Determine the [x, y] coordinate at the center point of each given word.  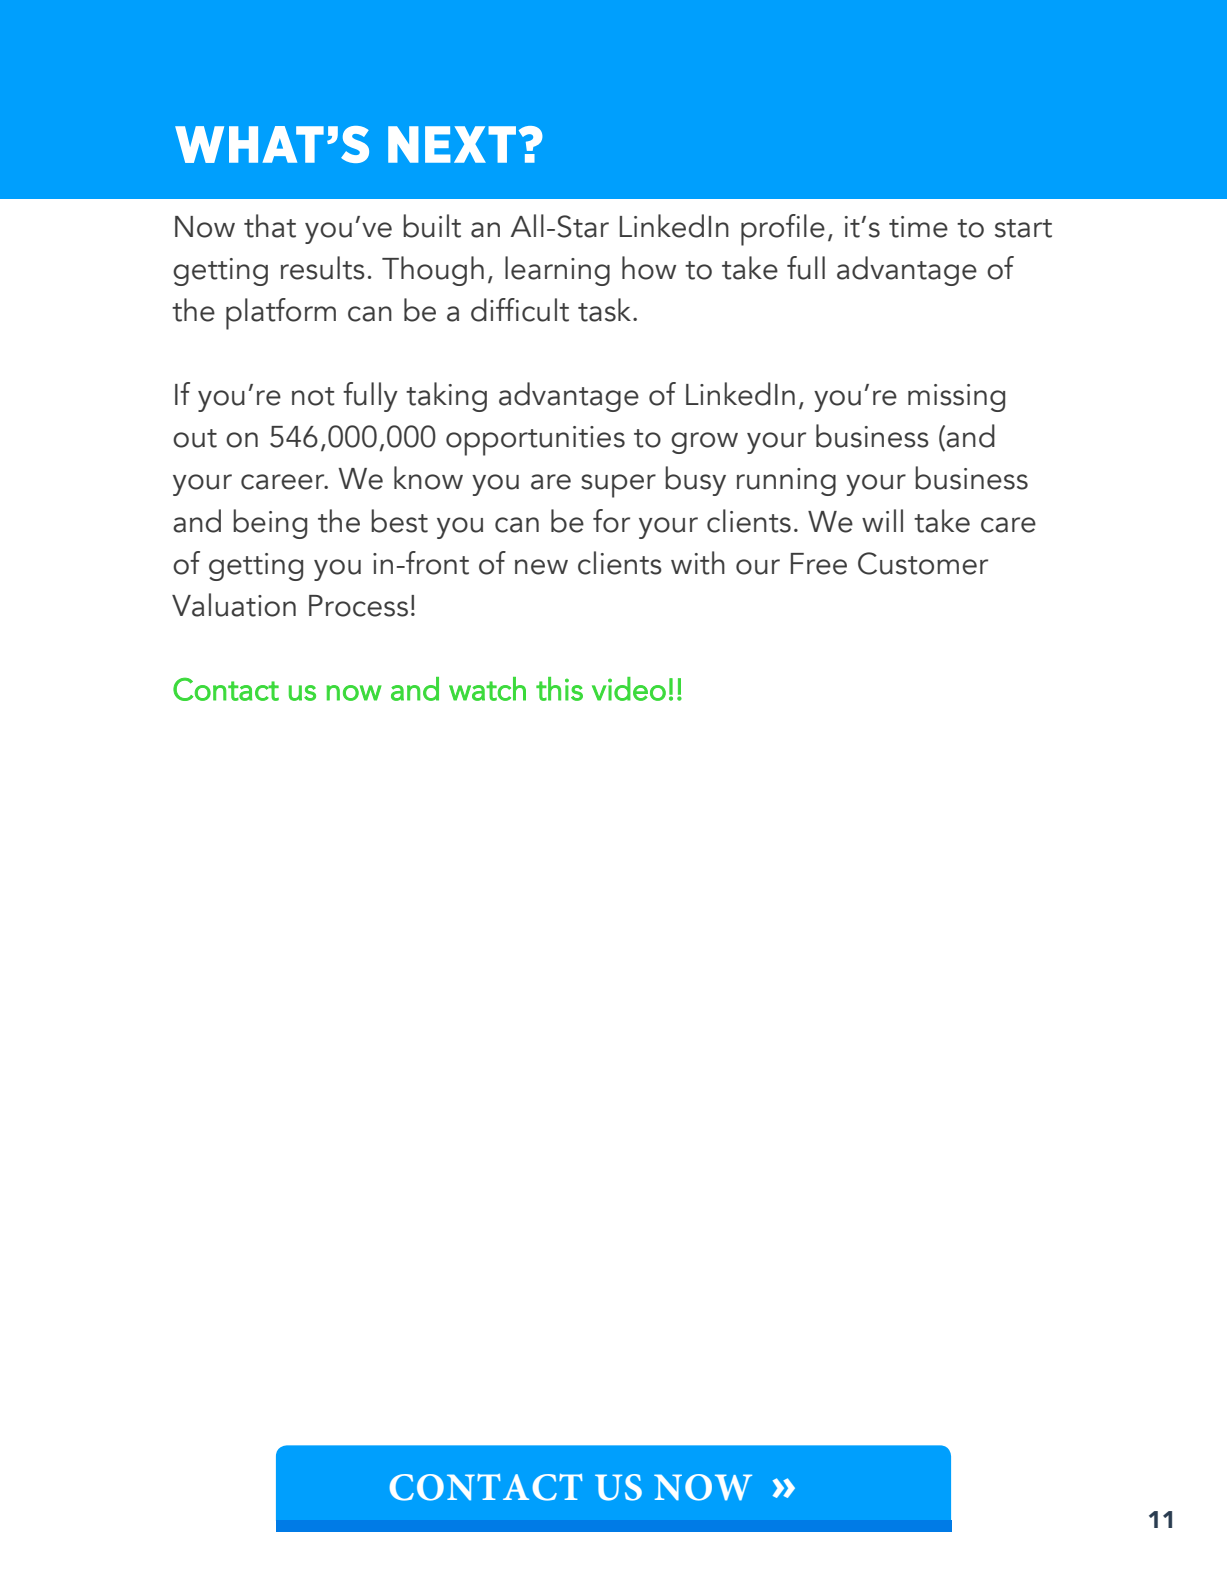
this [559, 689]
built [432, 226]
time [918, 227]
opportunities [535, 441]
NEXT [452, 144]
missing [956, 398]
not [313, 396]
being [270, 524]
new [541, 567]
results [323, 268]
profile [783, 230]
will [882, 520]
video [629, 689]
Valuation [234, 605]
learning [557, 271]
